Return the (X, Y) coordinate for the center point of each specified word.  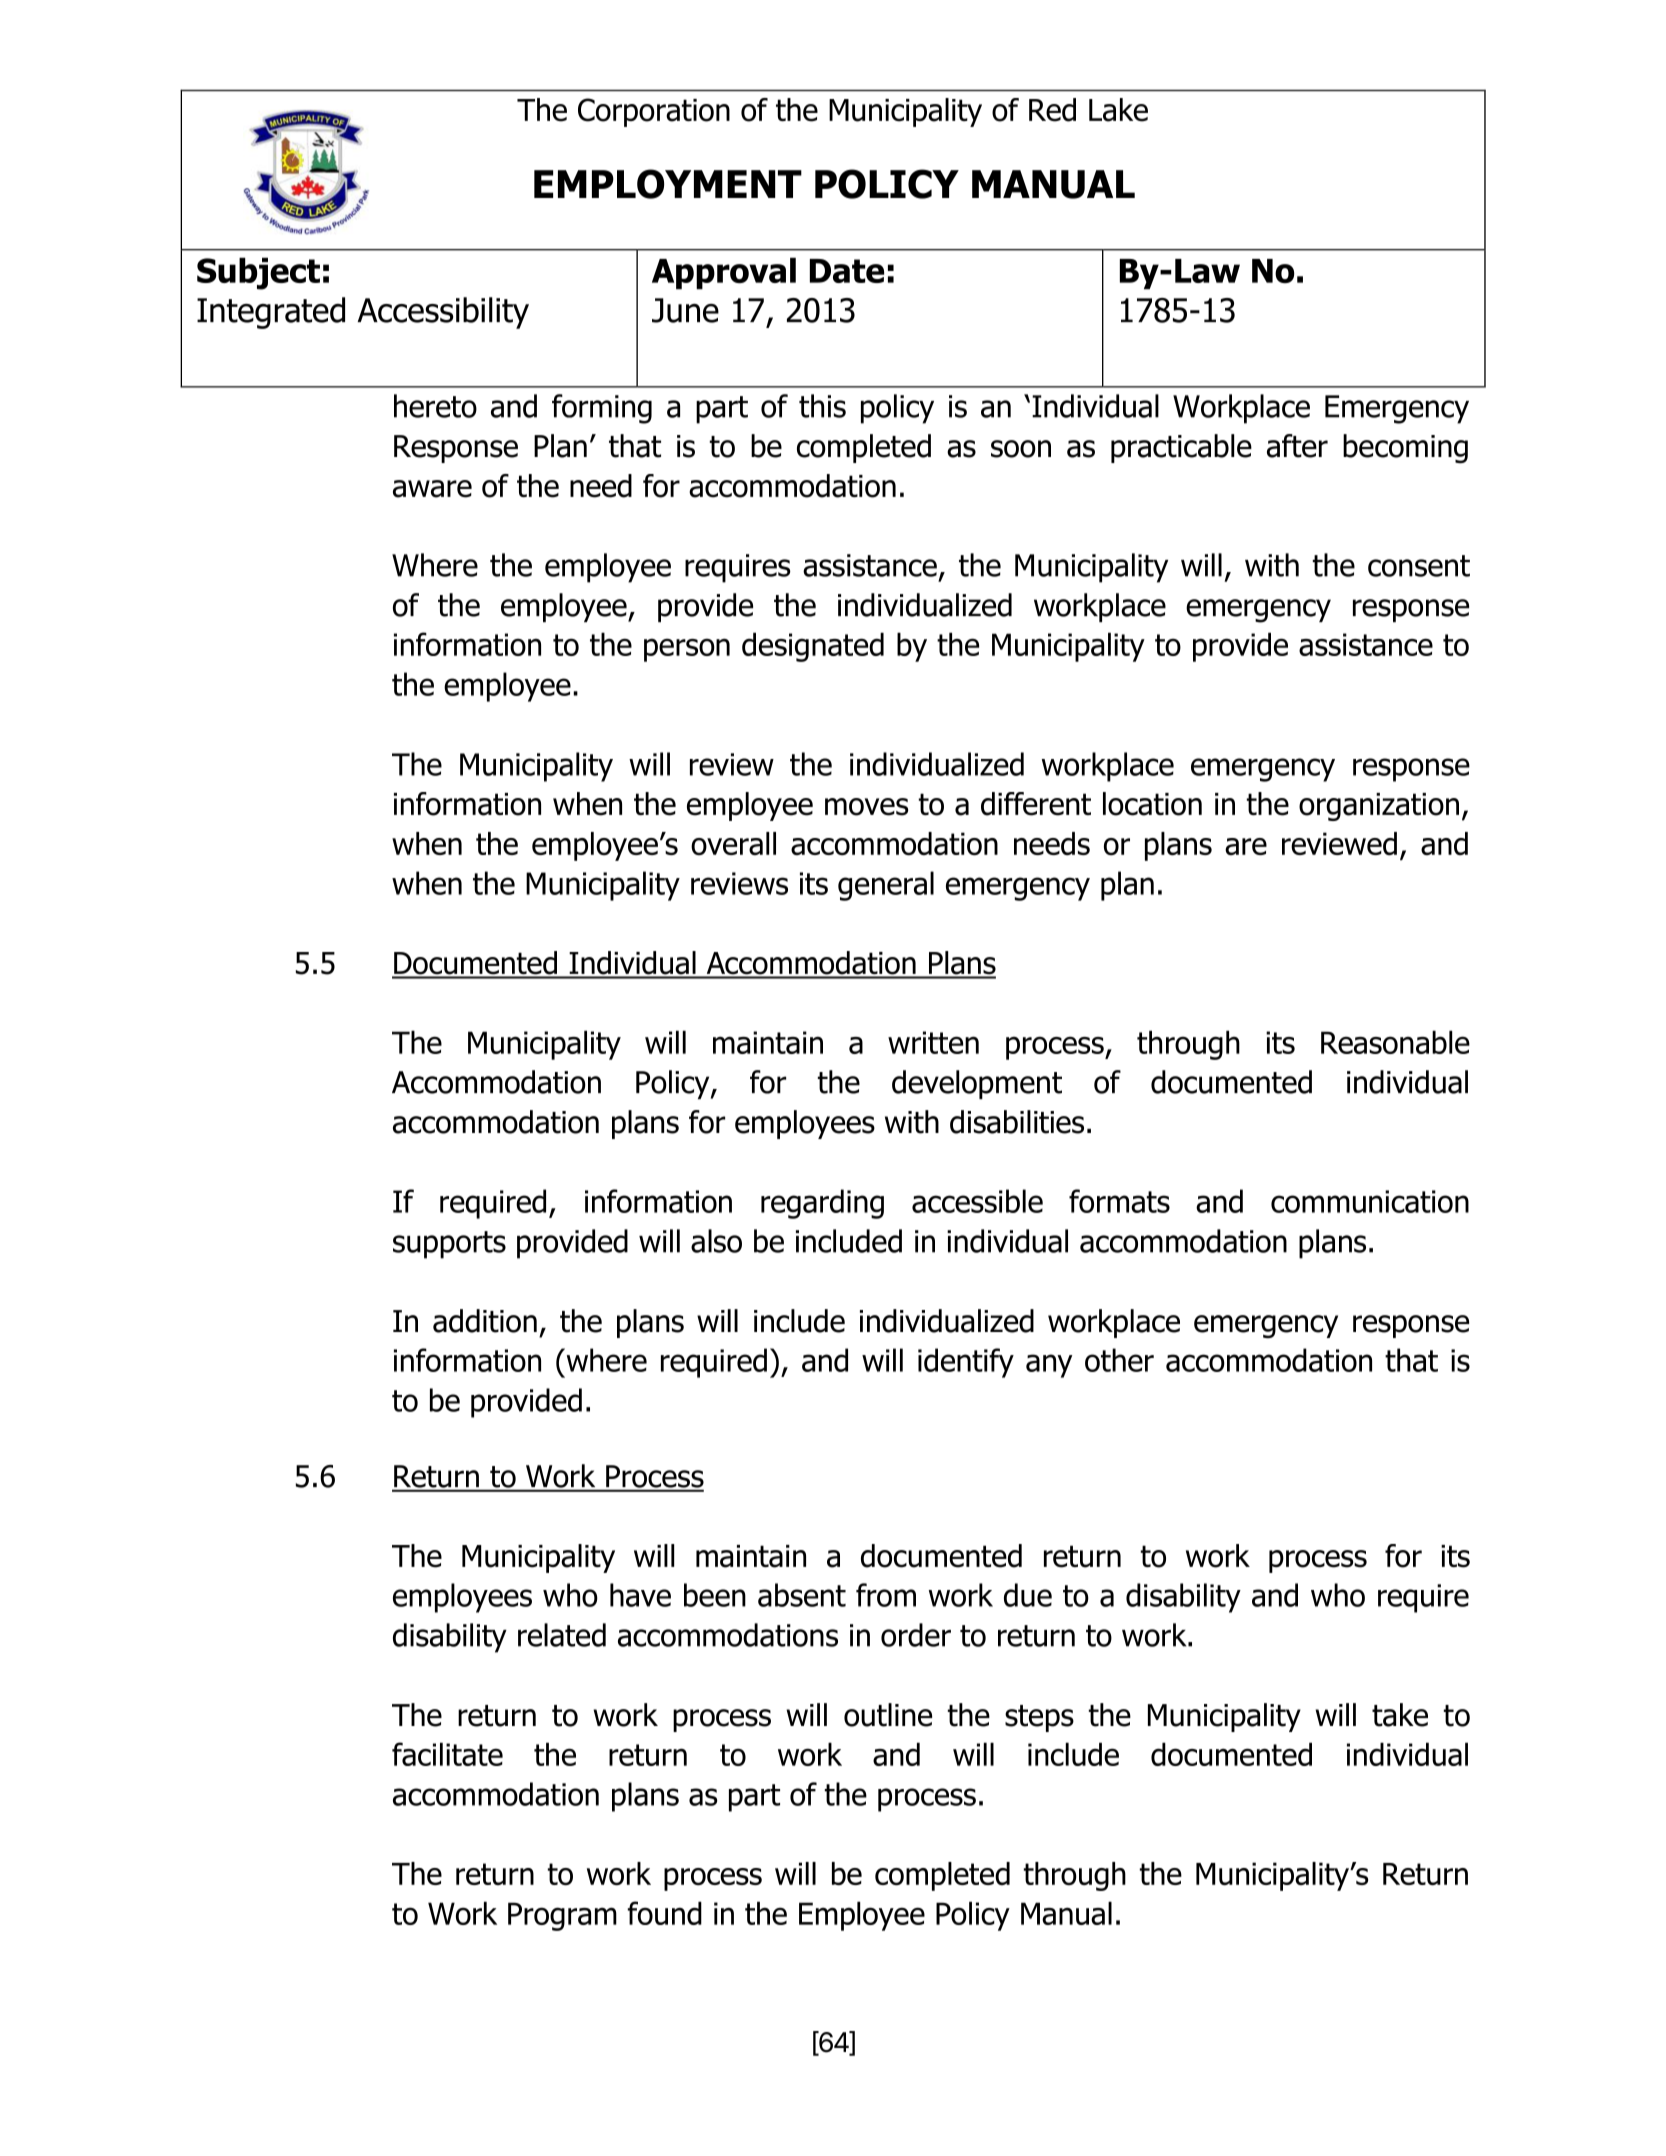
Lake (1118, 110)
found (664, 1913)
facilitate (447, 1754)
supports (449, 1245)
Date (847, 271)
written (933, 1042)
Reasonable (1395, 1042)
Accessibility (443, 313)
